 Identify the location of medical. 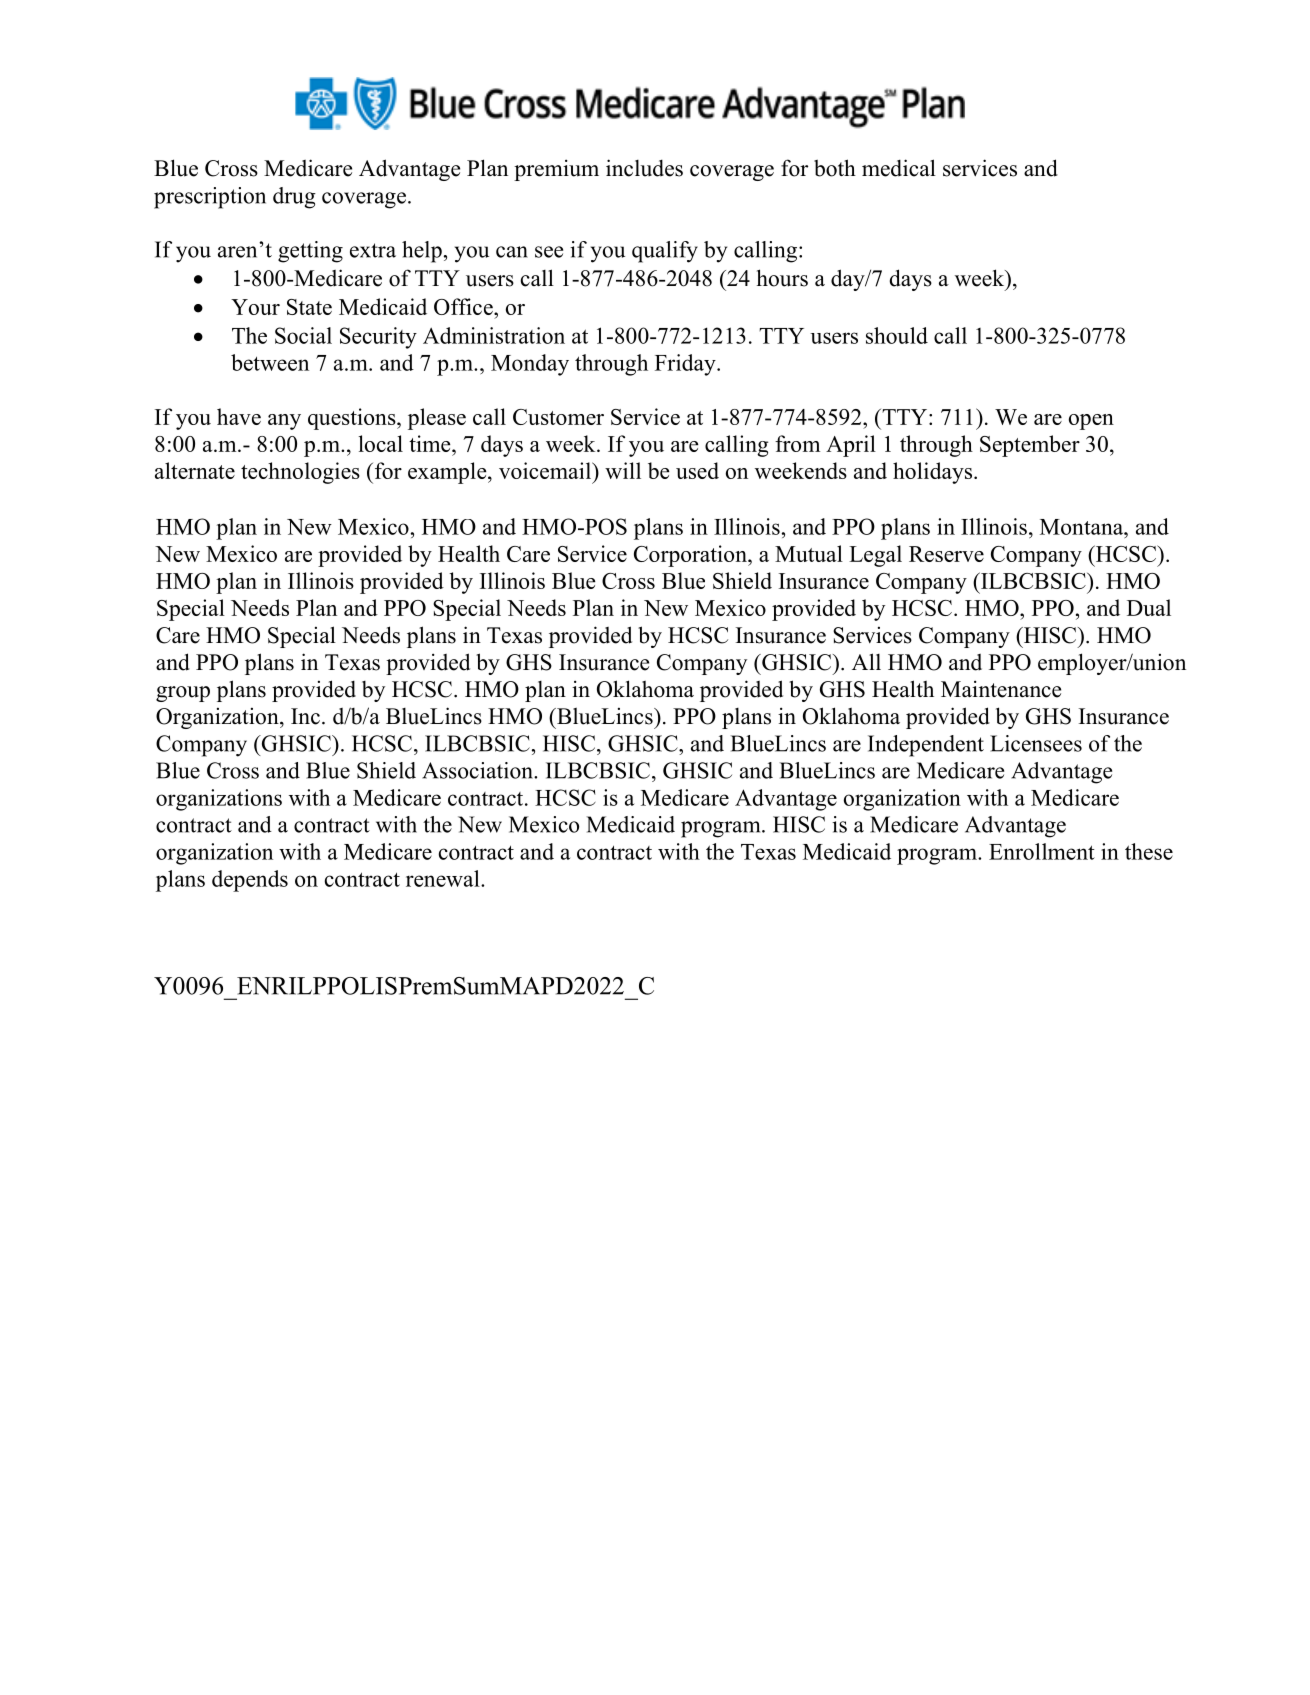
(899, 168).
